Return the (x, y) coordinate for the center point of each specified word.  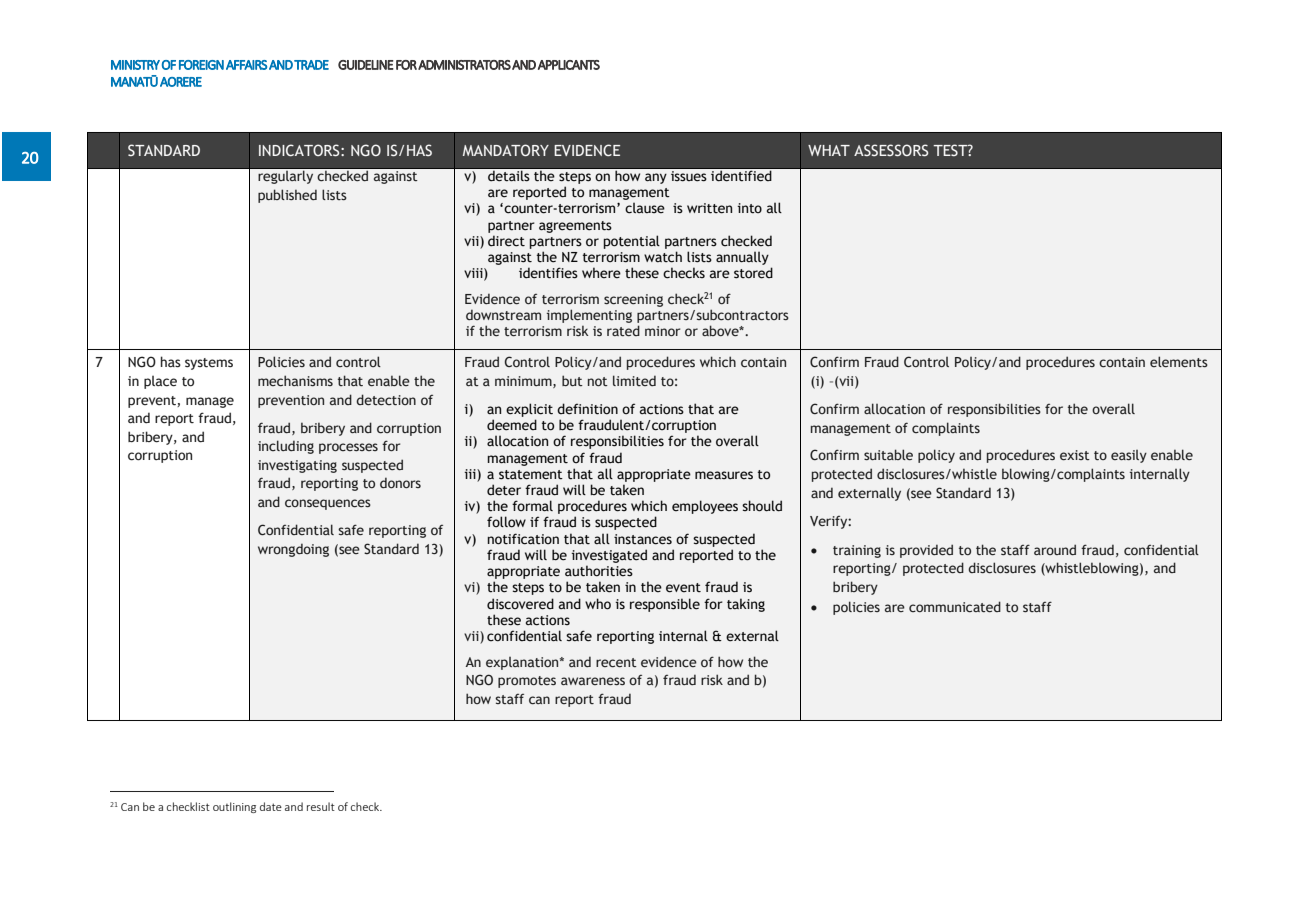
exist (1075, 455)
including (286, 447)
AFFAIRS (246, 65)
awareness (593, 681)
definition (587, 409)
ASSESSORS (891, 150)
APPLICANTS (569, 65)
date (271, 806)
